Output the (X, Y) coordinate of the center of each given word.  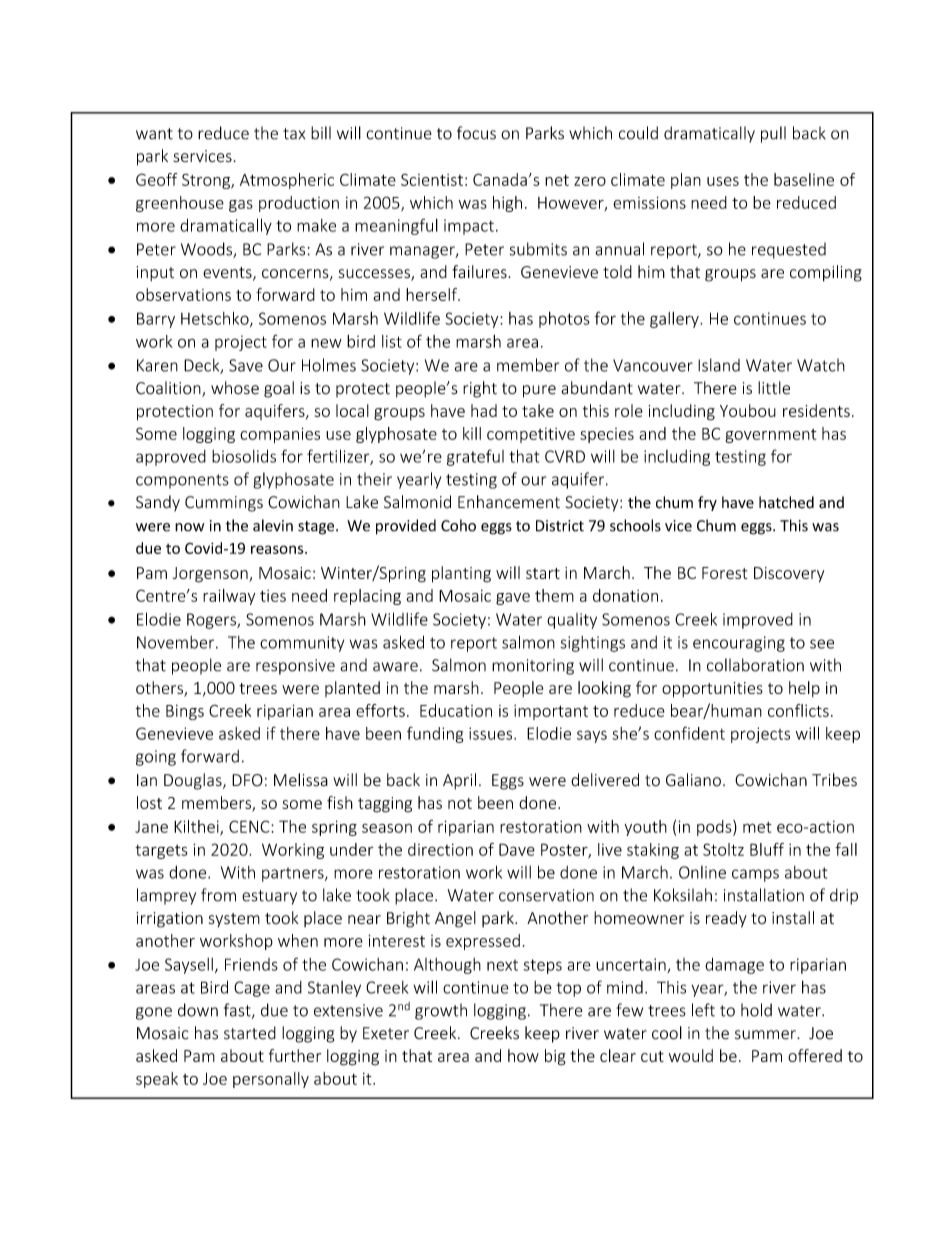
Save (246, 365)
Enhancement (509, 502)
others (160, 689)
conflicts (798, 710)
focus (476, 133)
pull (773, 134)
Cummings (224, 504)
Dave (517, 849)
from (218, 895)
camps (755, 875)
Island (719, 365)
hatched (786, 502)
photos (564, 320)
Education (456, 710)
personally (271, 1080)
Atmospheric (287, 181)
